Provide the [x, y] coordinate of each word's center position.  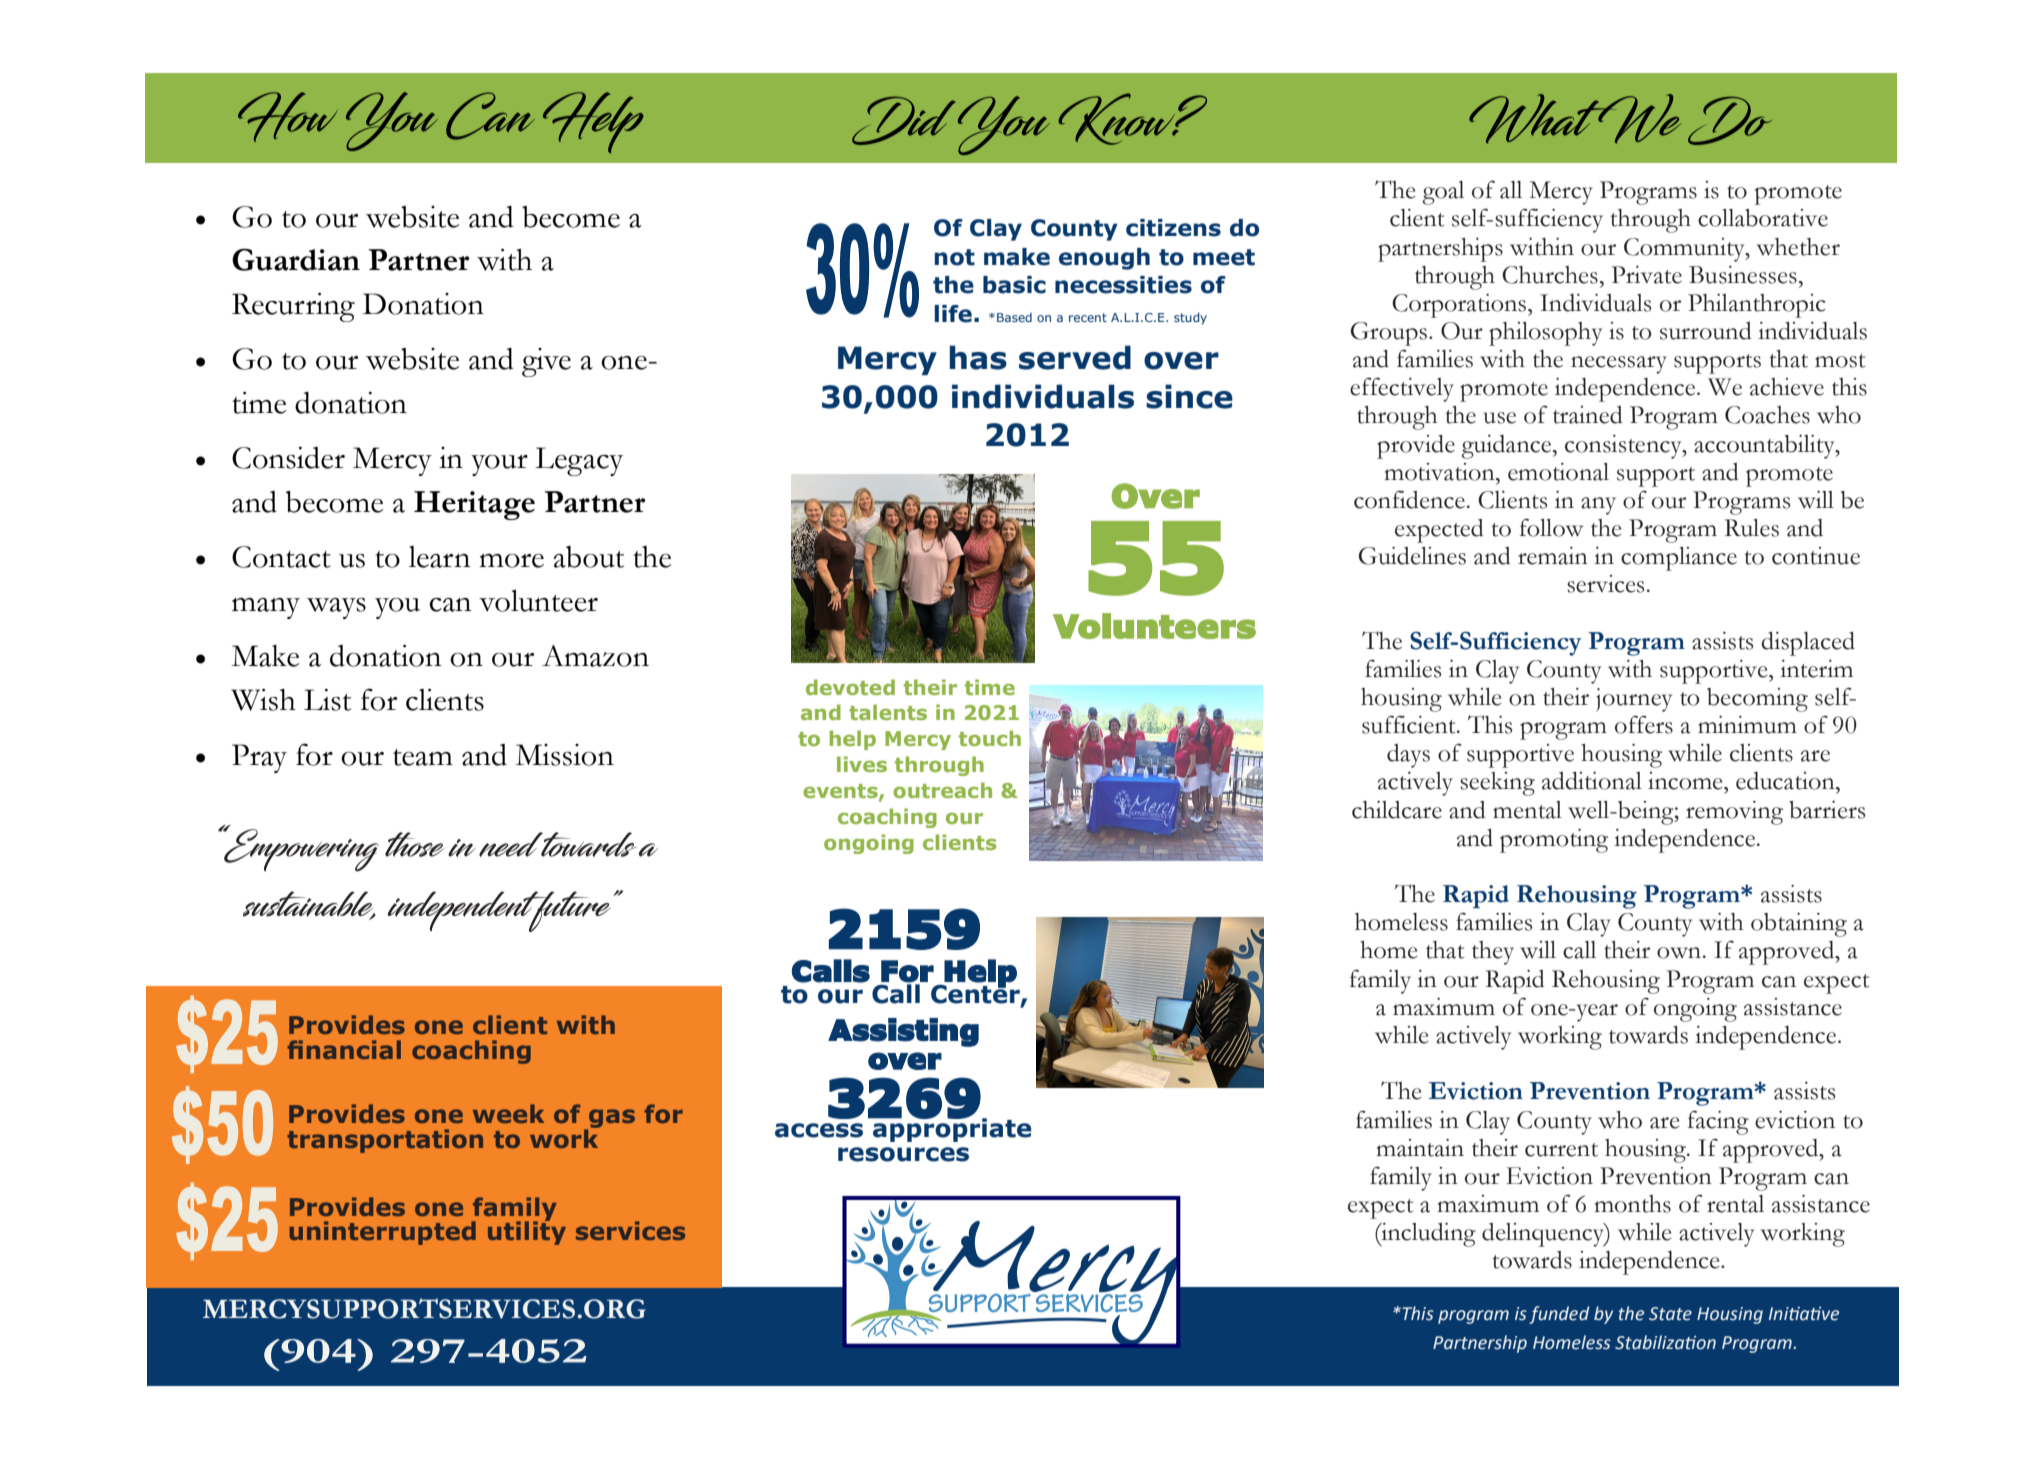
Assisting [903, 1032]
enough [1104, 259]
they [1493, 953]
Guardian [296, 259]
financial [344, 1049]
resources [903, 1154]
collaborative [1763, 218]
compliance [1679, 559]
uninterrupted [382, 1233]
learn [439, 557]
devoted [850, 687]
